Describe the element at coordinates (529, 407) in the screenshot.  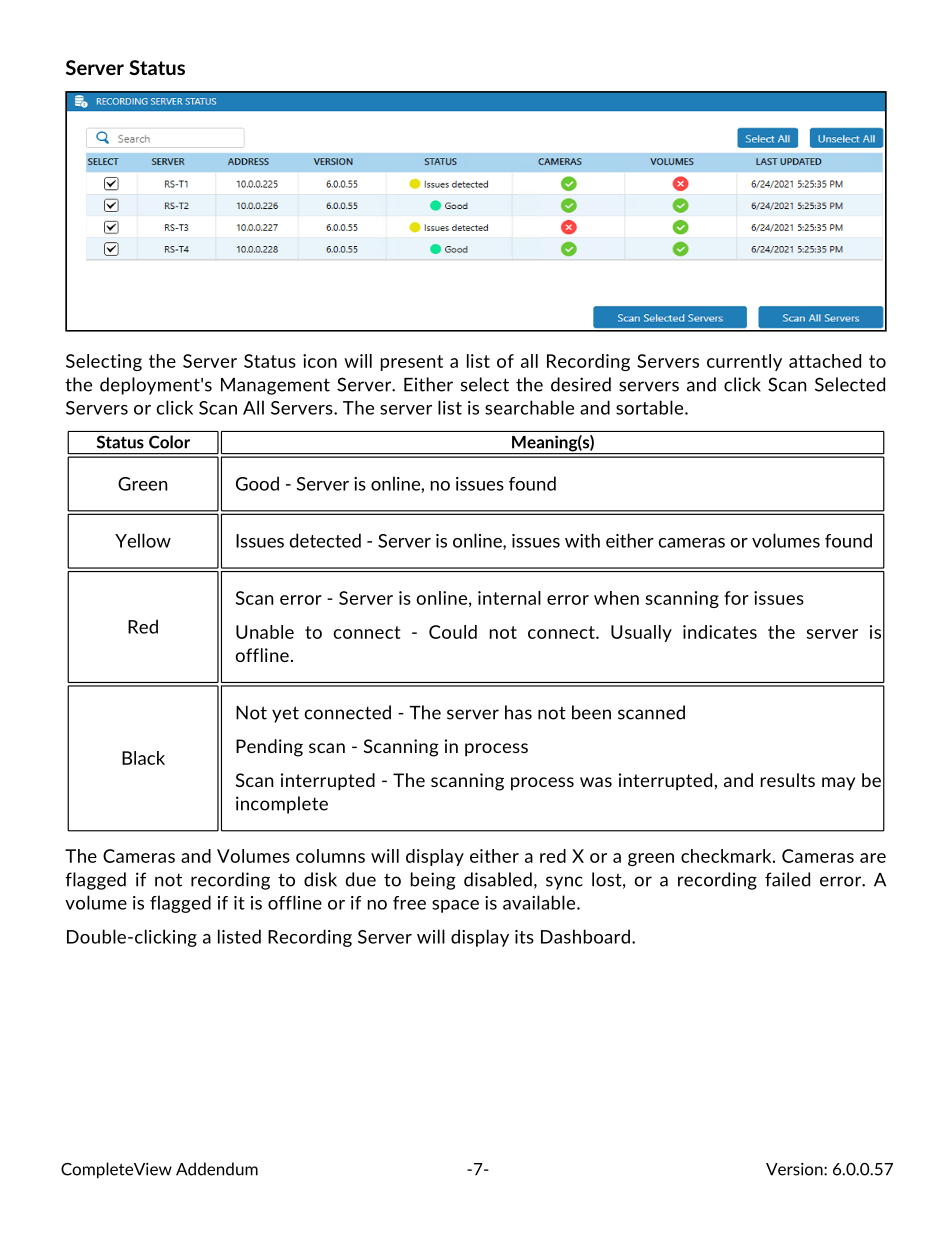
I see `searchable` at that location.
